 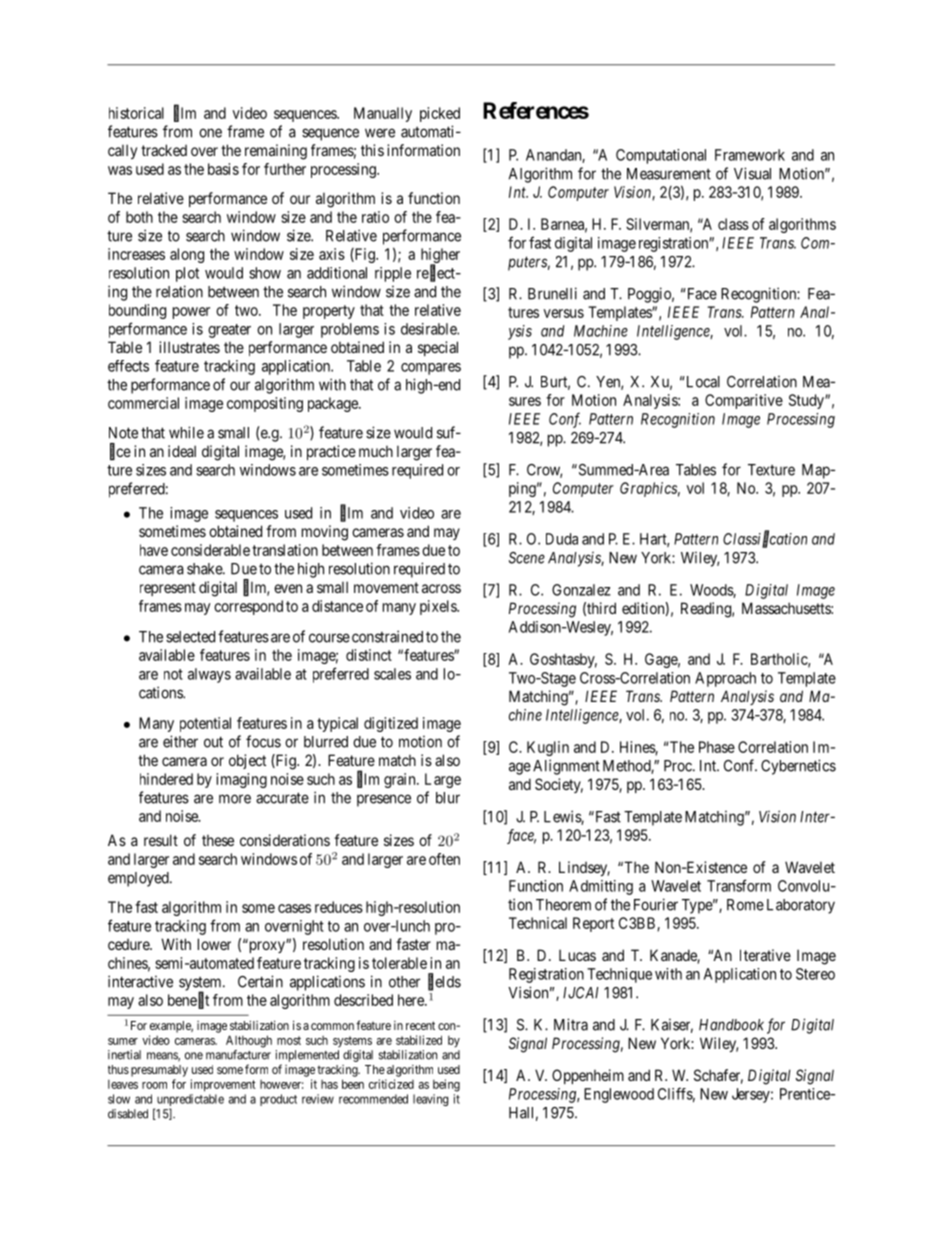 What do you see at coordinates (223, 1085) in the image?
I see `improvement` at bounding box center [223, 1085].
